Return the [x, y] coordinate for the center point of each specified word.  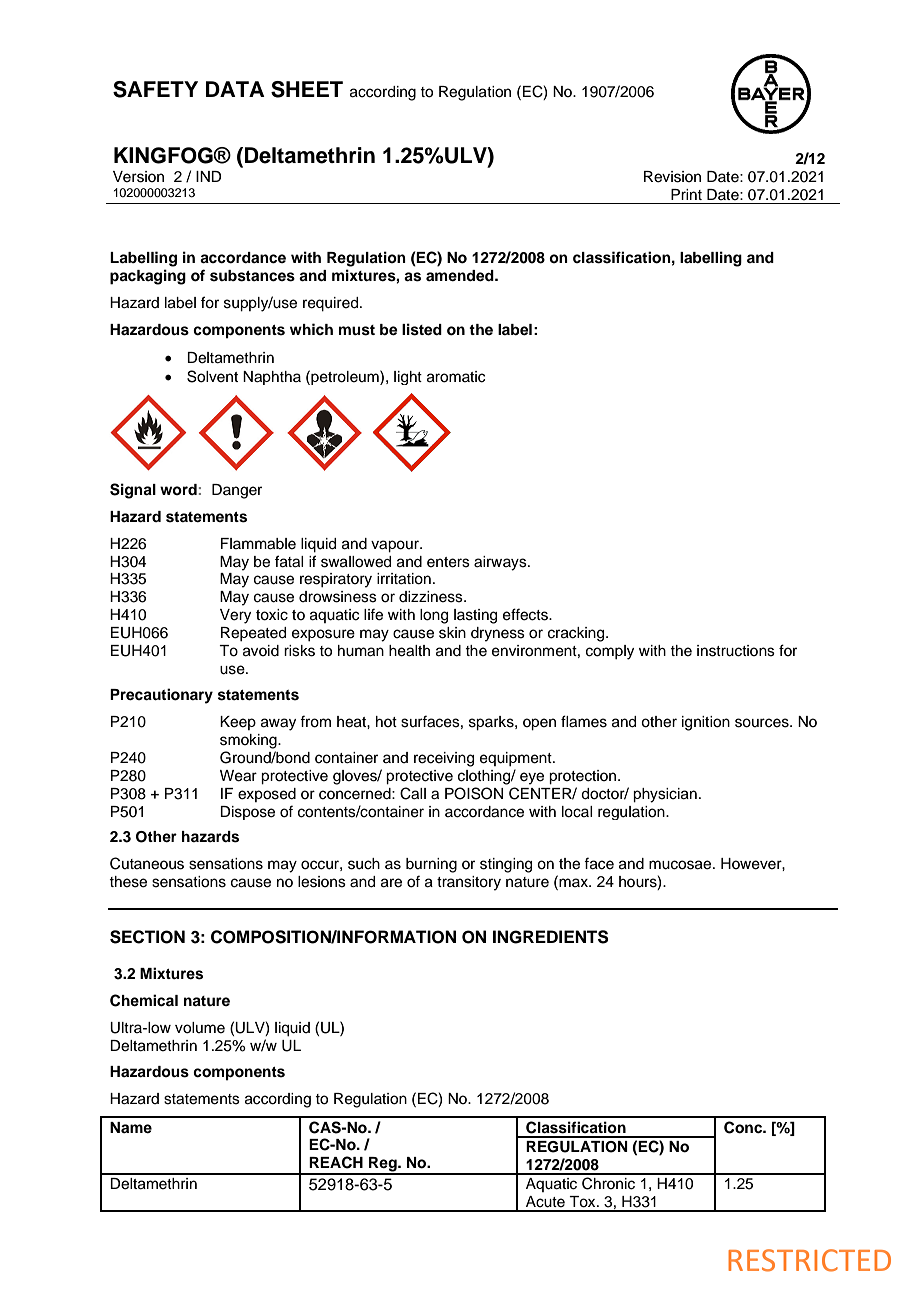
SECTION [147, 937]
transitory [469, 883]
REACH [336, 1162]
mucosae [681, 865]
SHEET [307, 89]
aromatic [456, 377]
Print [686, 194]
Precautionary [161, 696]
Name [131, 1127]
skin [452, 633]
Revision [672, 177]
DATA [235, 89]
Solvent [212, 376]
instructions [736, 651]
